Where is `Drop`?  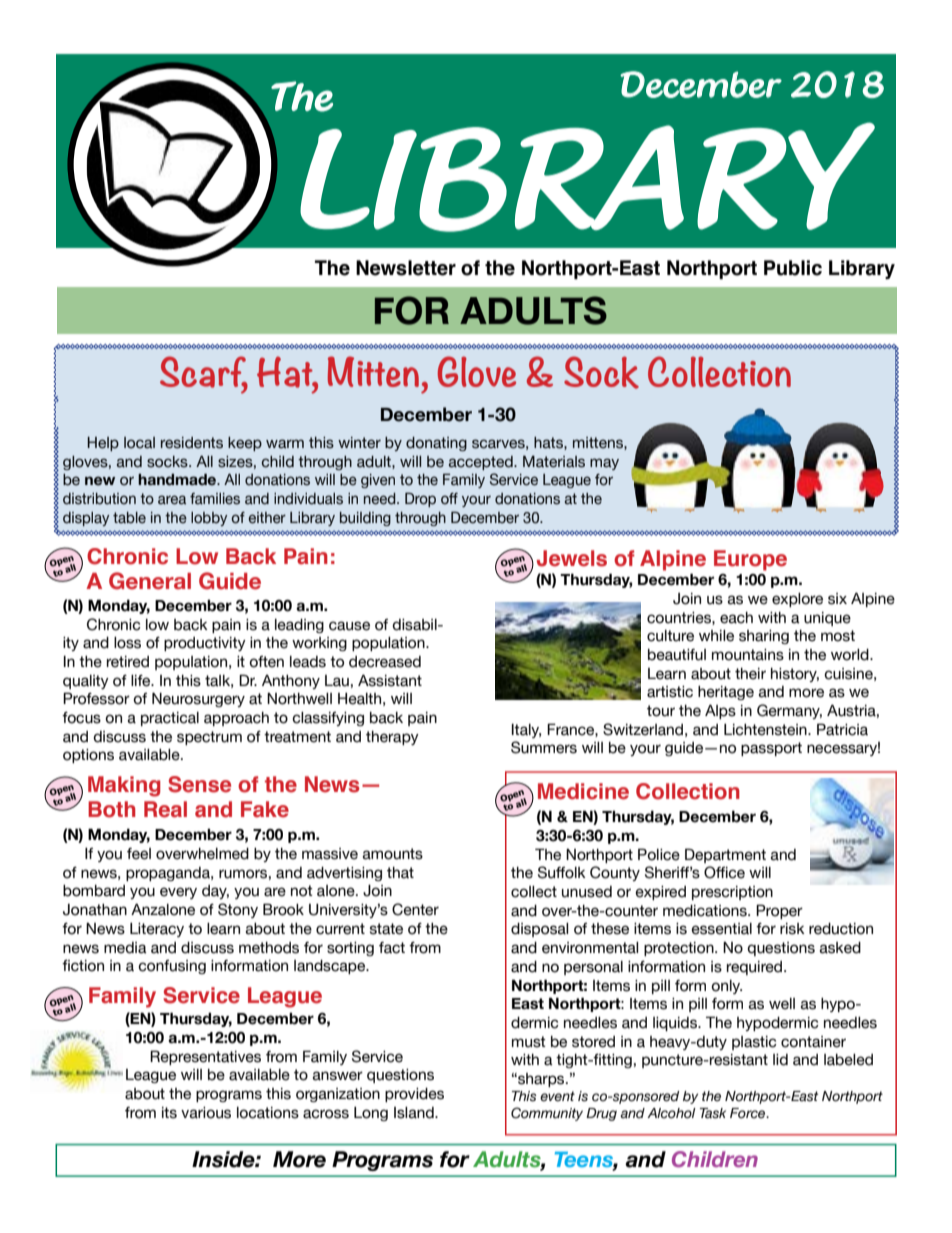 Drop is located at coordinates (420, 499).
